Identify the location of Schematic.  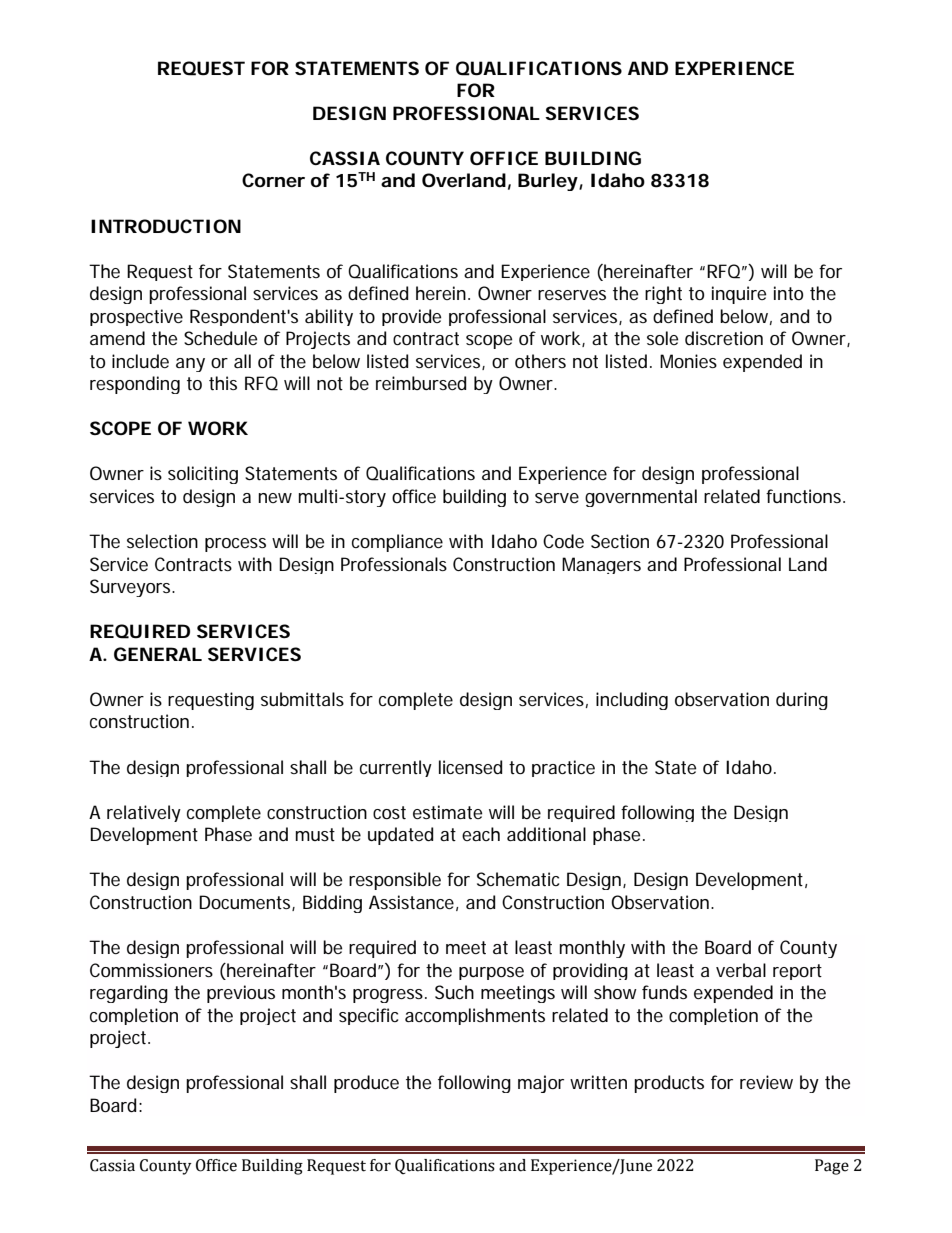
(518, 879).
